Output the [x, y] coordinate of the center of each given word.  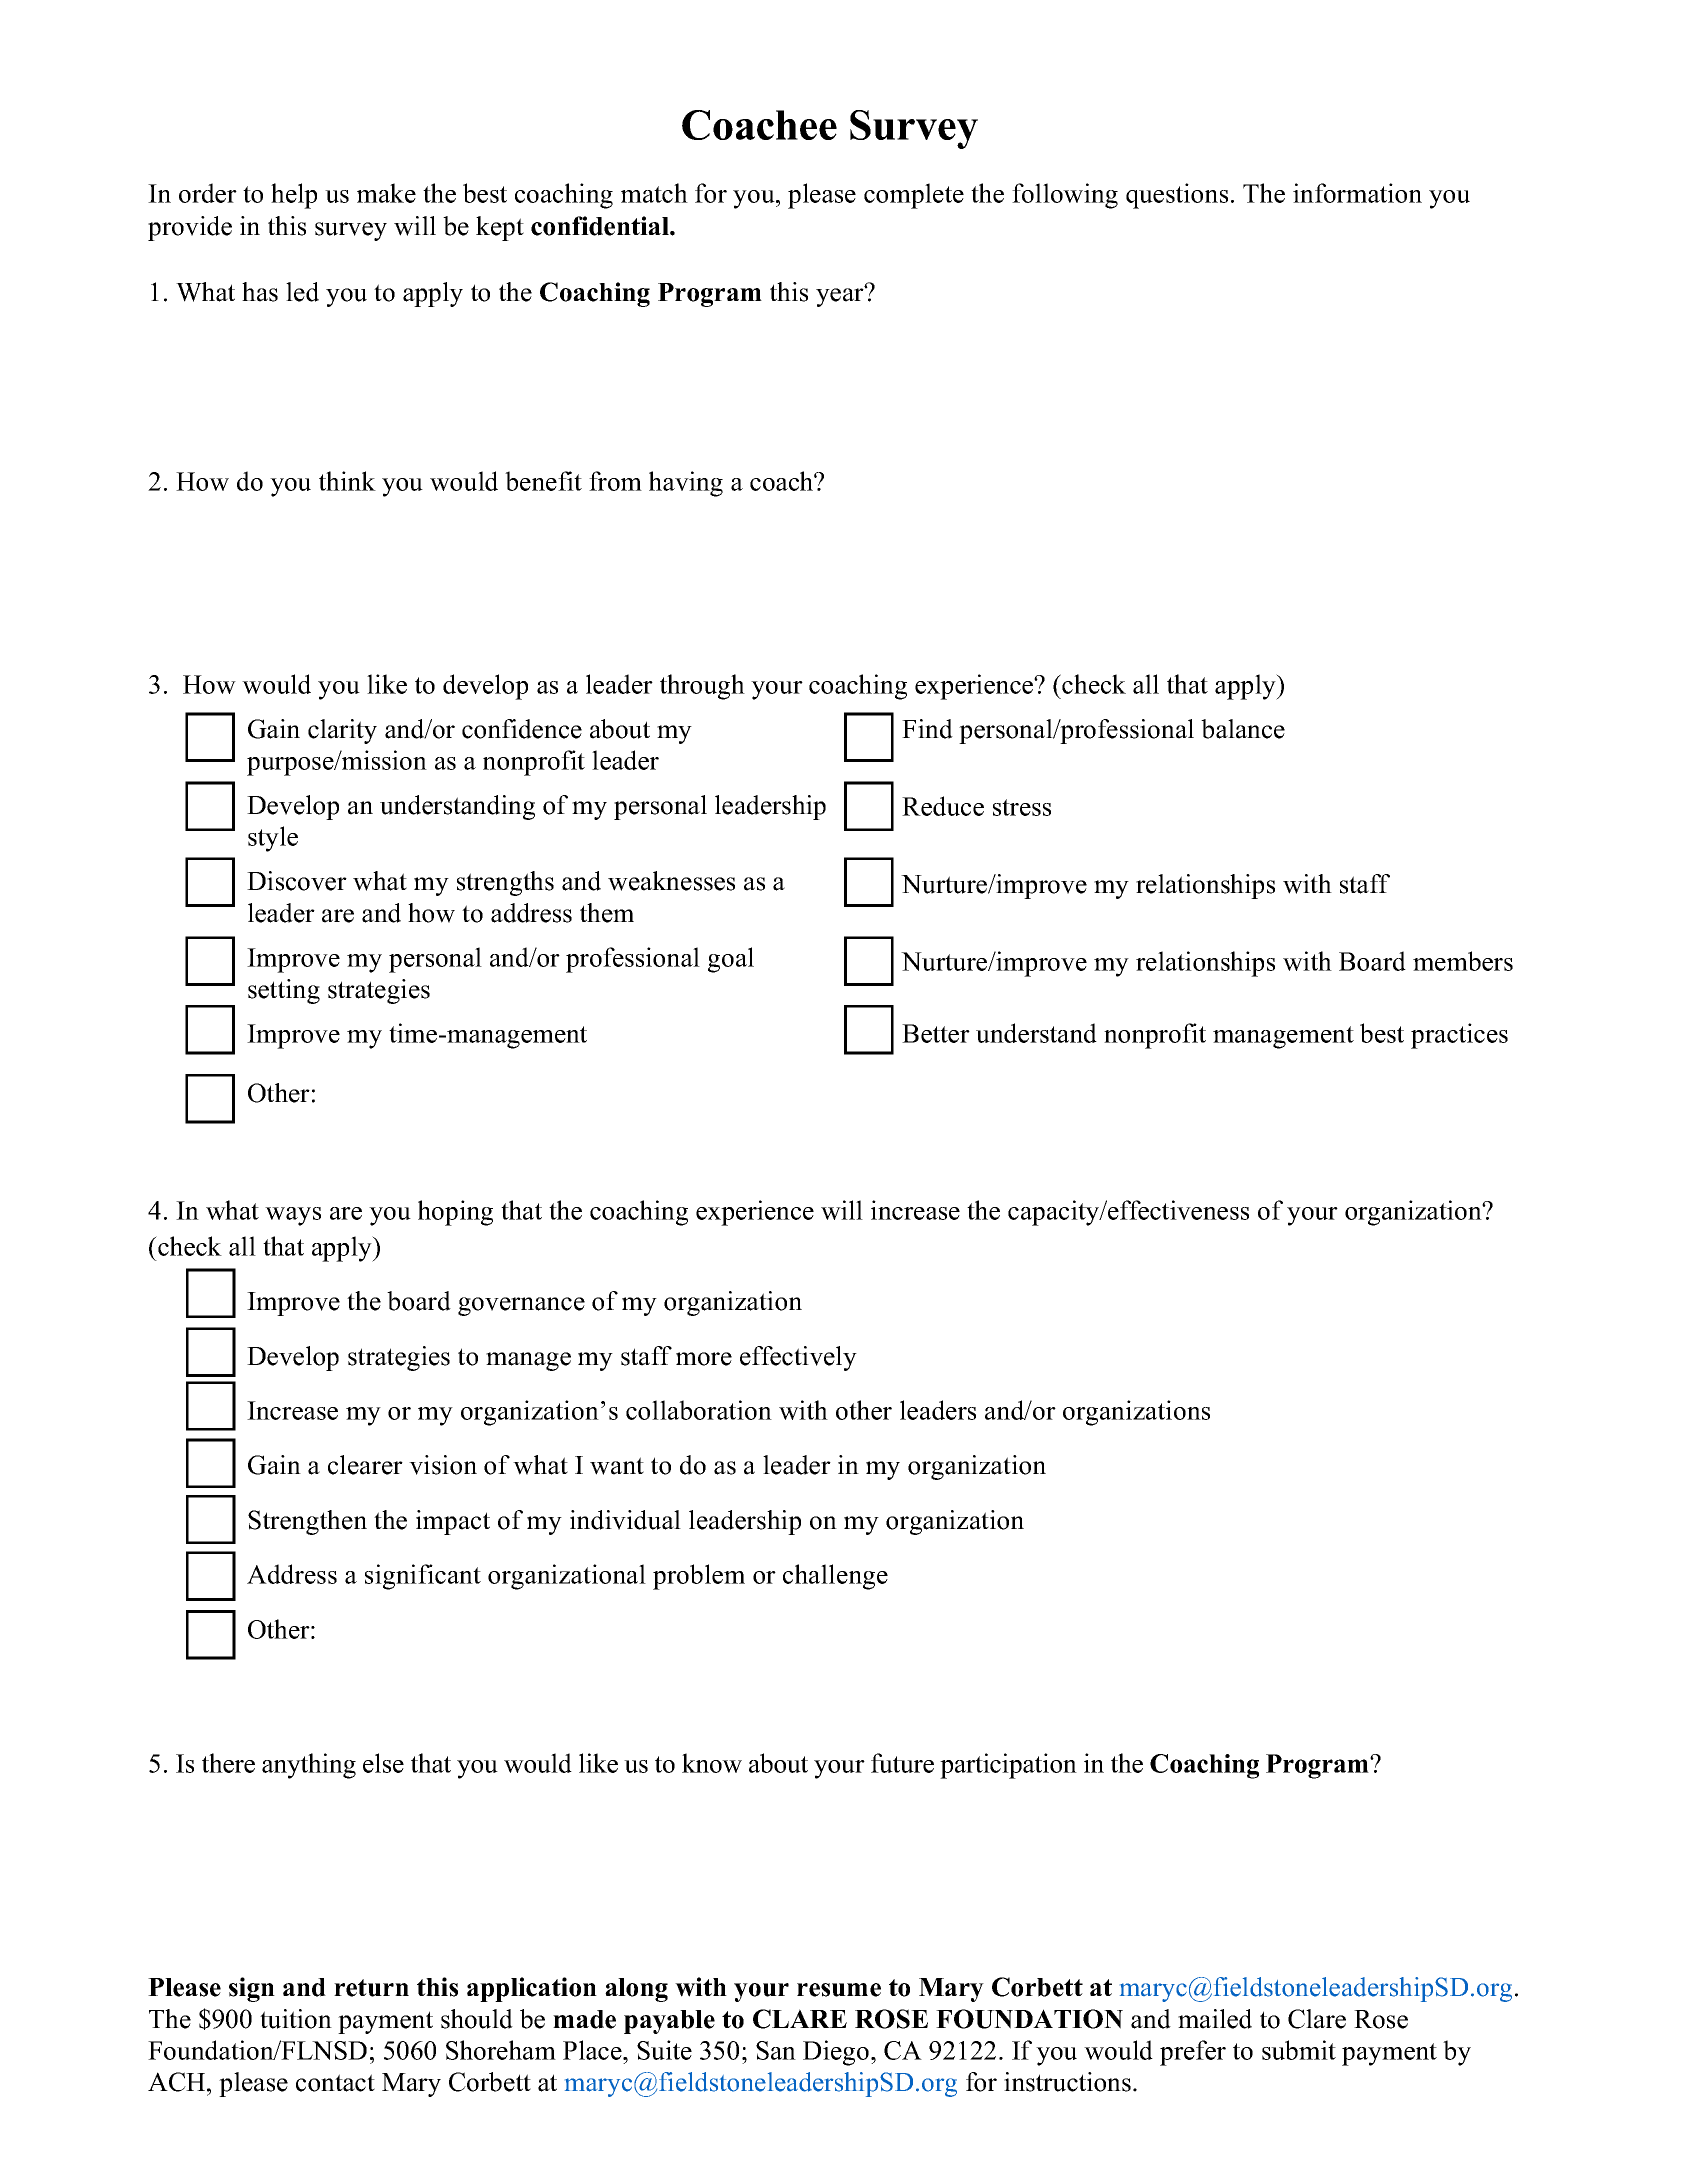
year [841, 296]
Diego [836, 2053]
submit [1299, 2050]
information [1357, 193]
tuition [296, 2019]
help [294, 196]
